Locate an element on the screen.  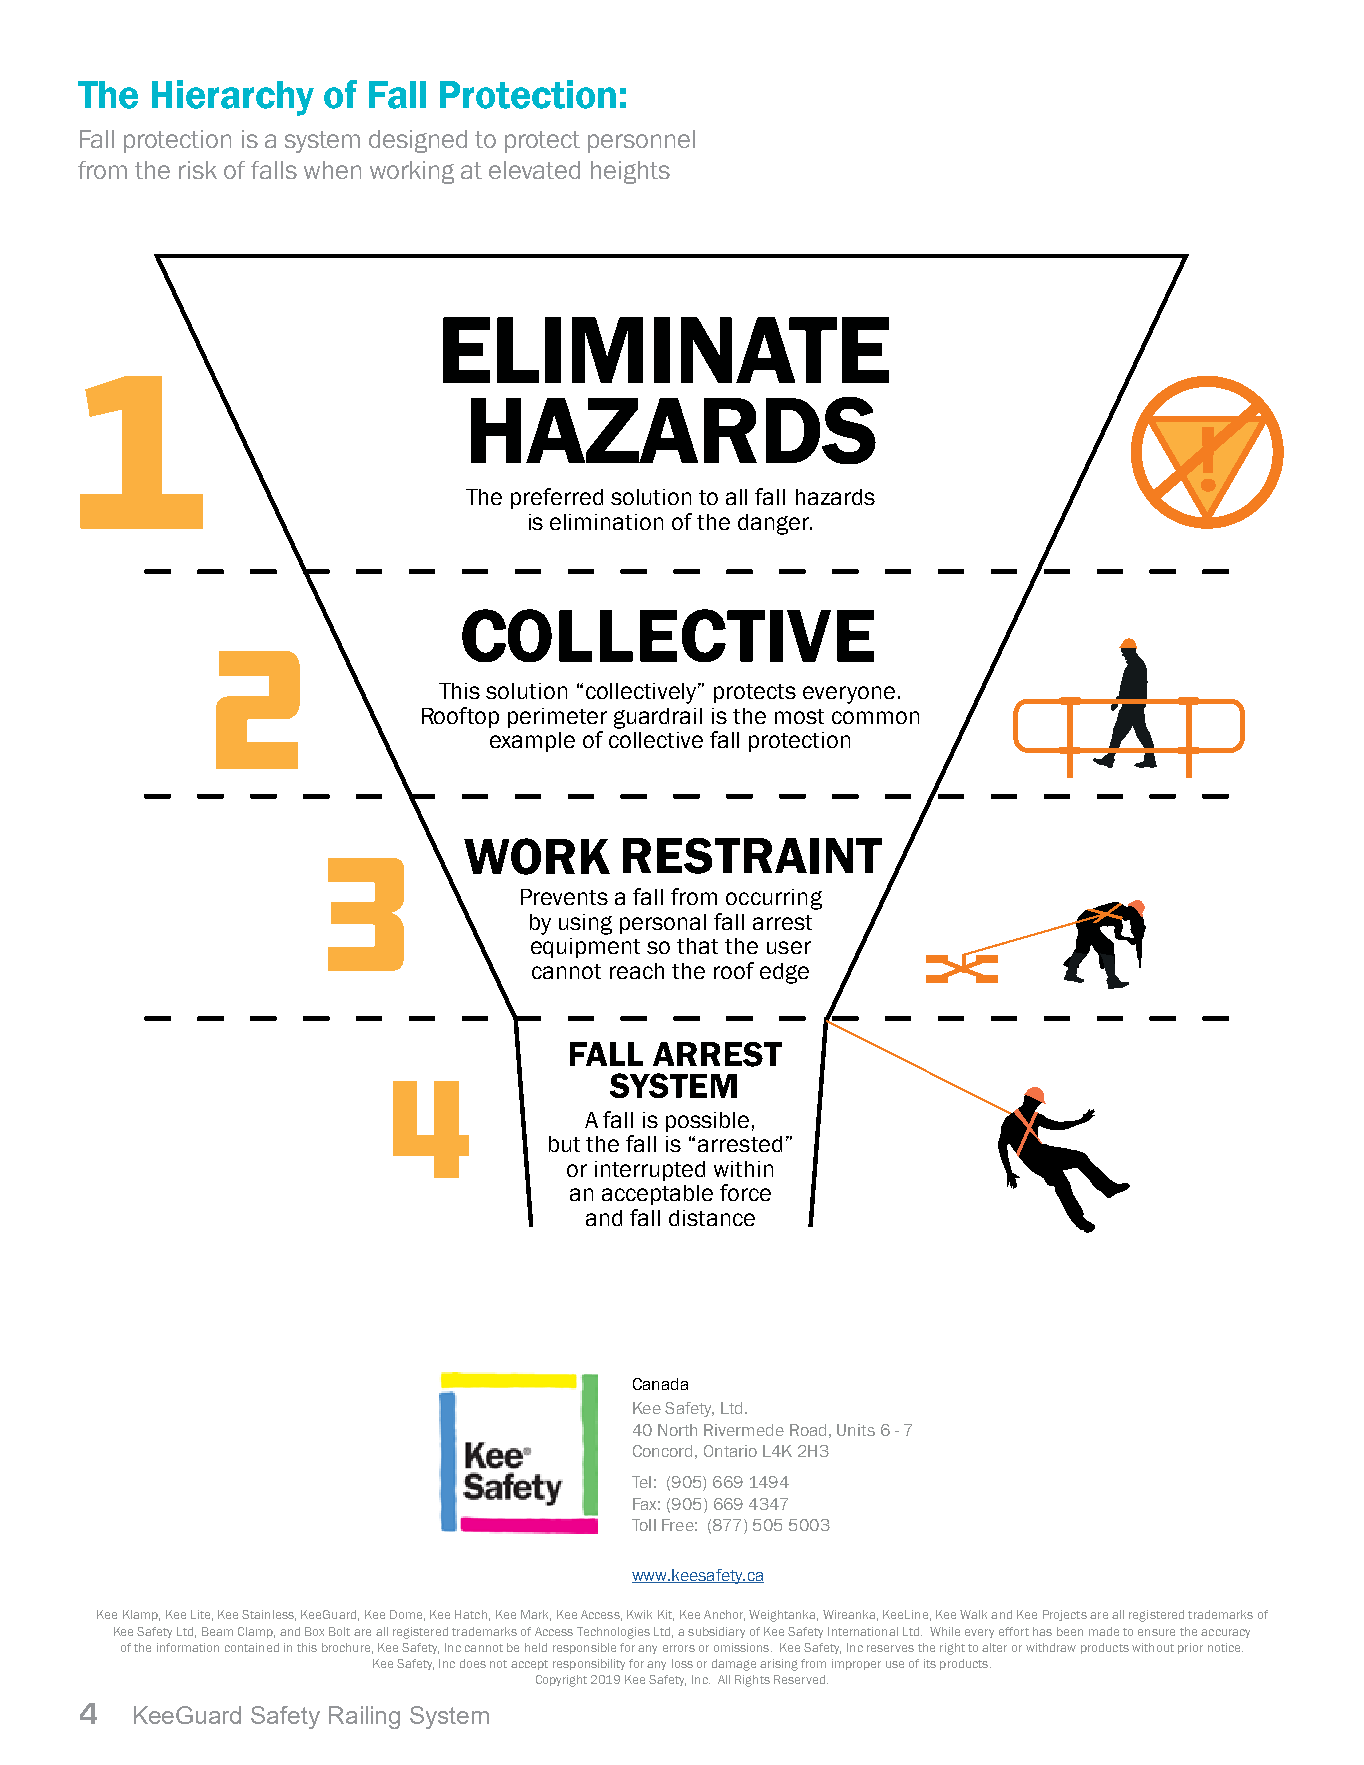
when is located at coordinates (332, 170).
